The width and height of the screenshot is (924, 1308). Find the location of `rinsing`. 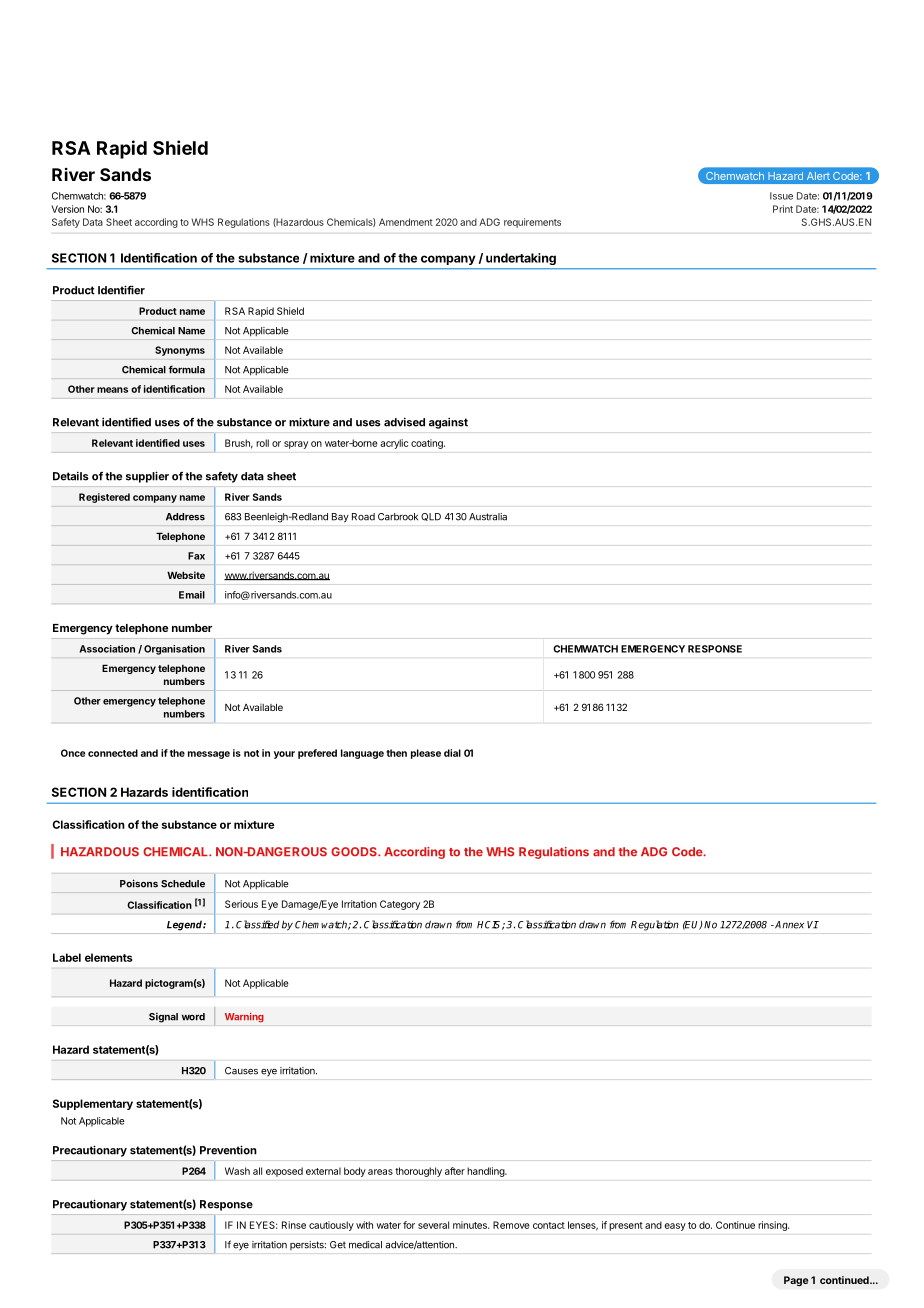

rinsing is located at coordinates (773, 1226).
